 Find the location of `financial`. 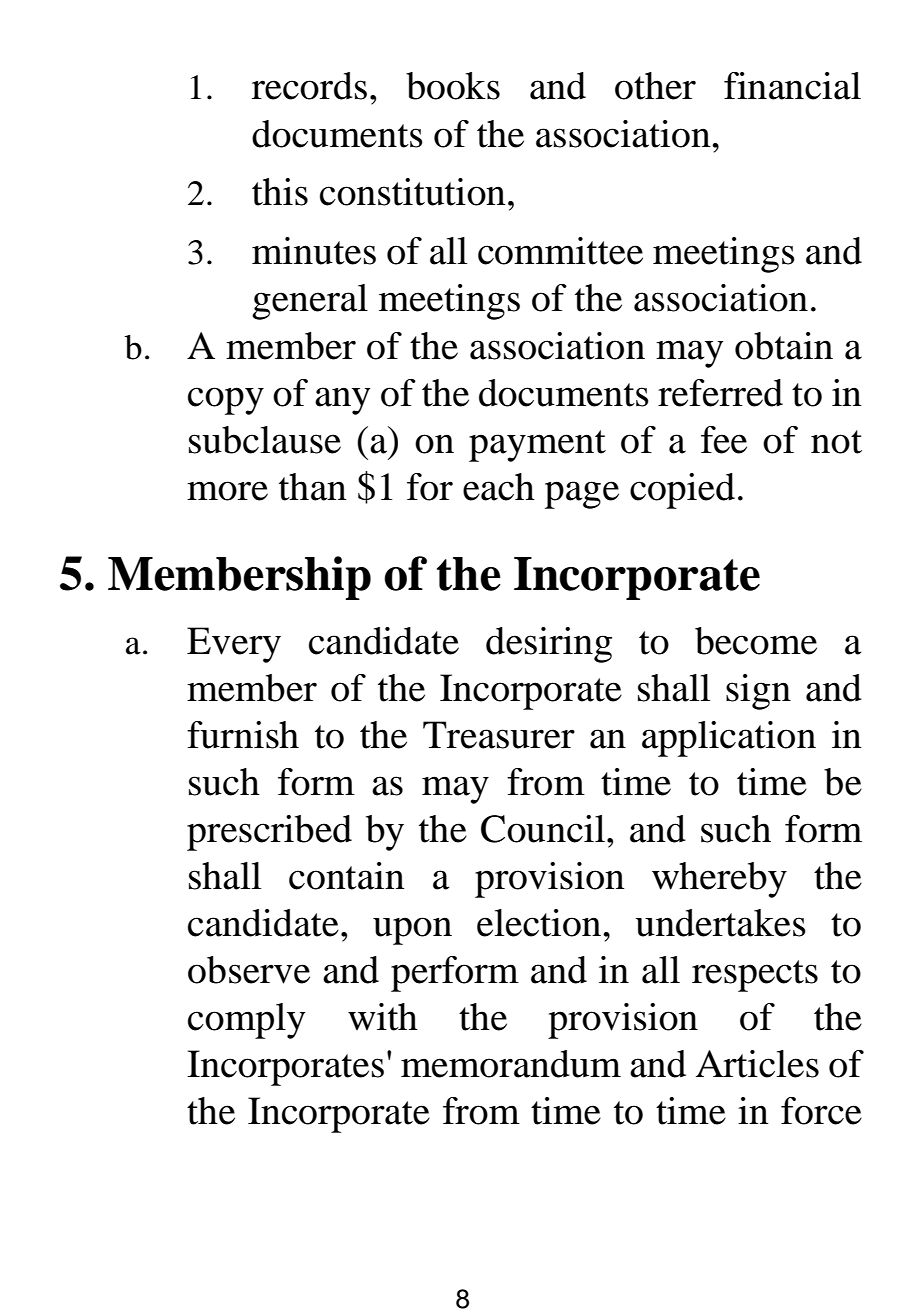

financial is located at coordinates (792, 86).
